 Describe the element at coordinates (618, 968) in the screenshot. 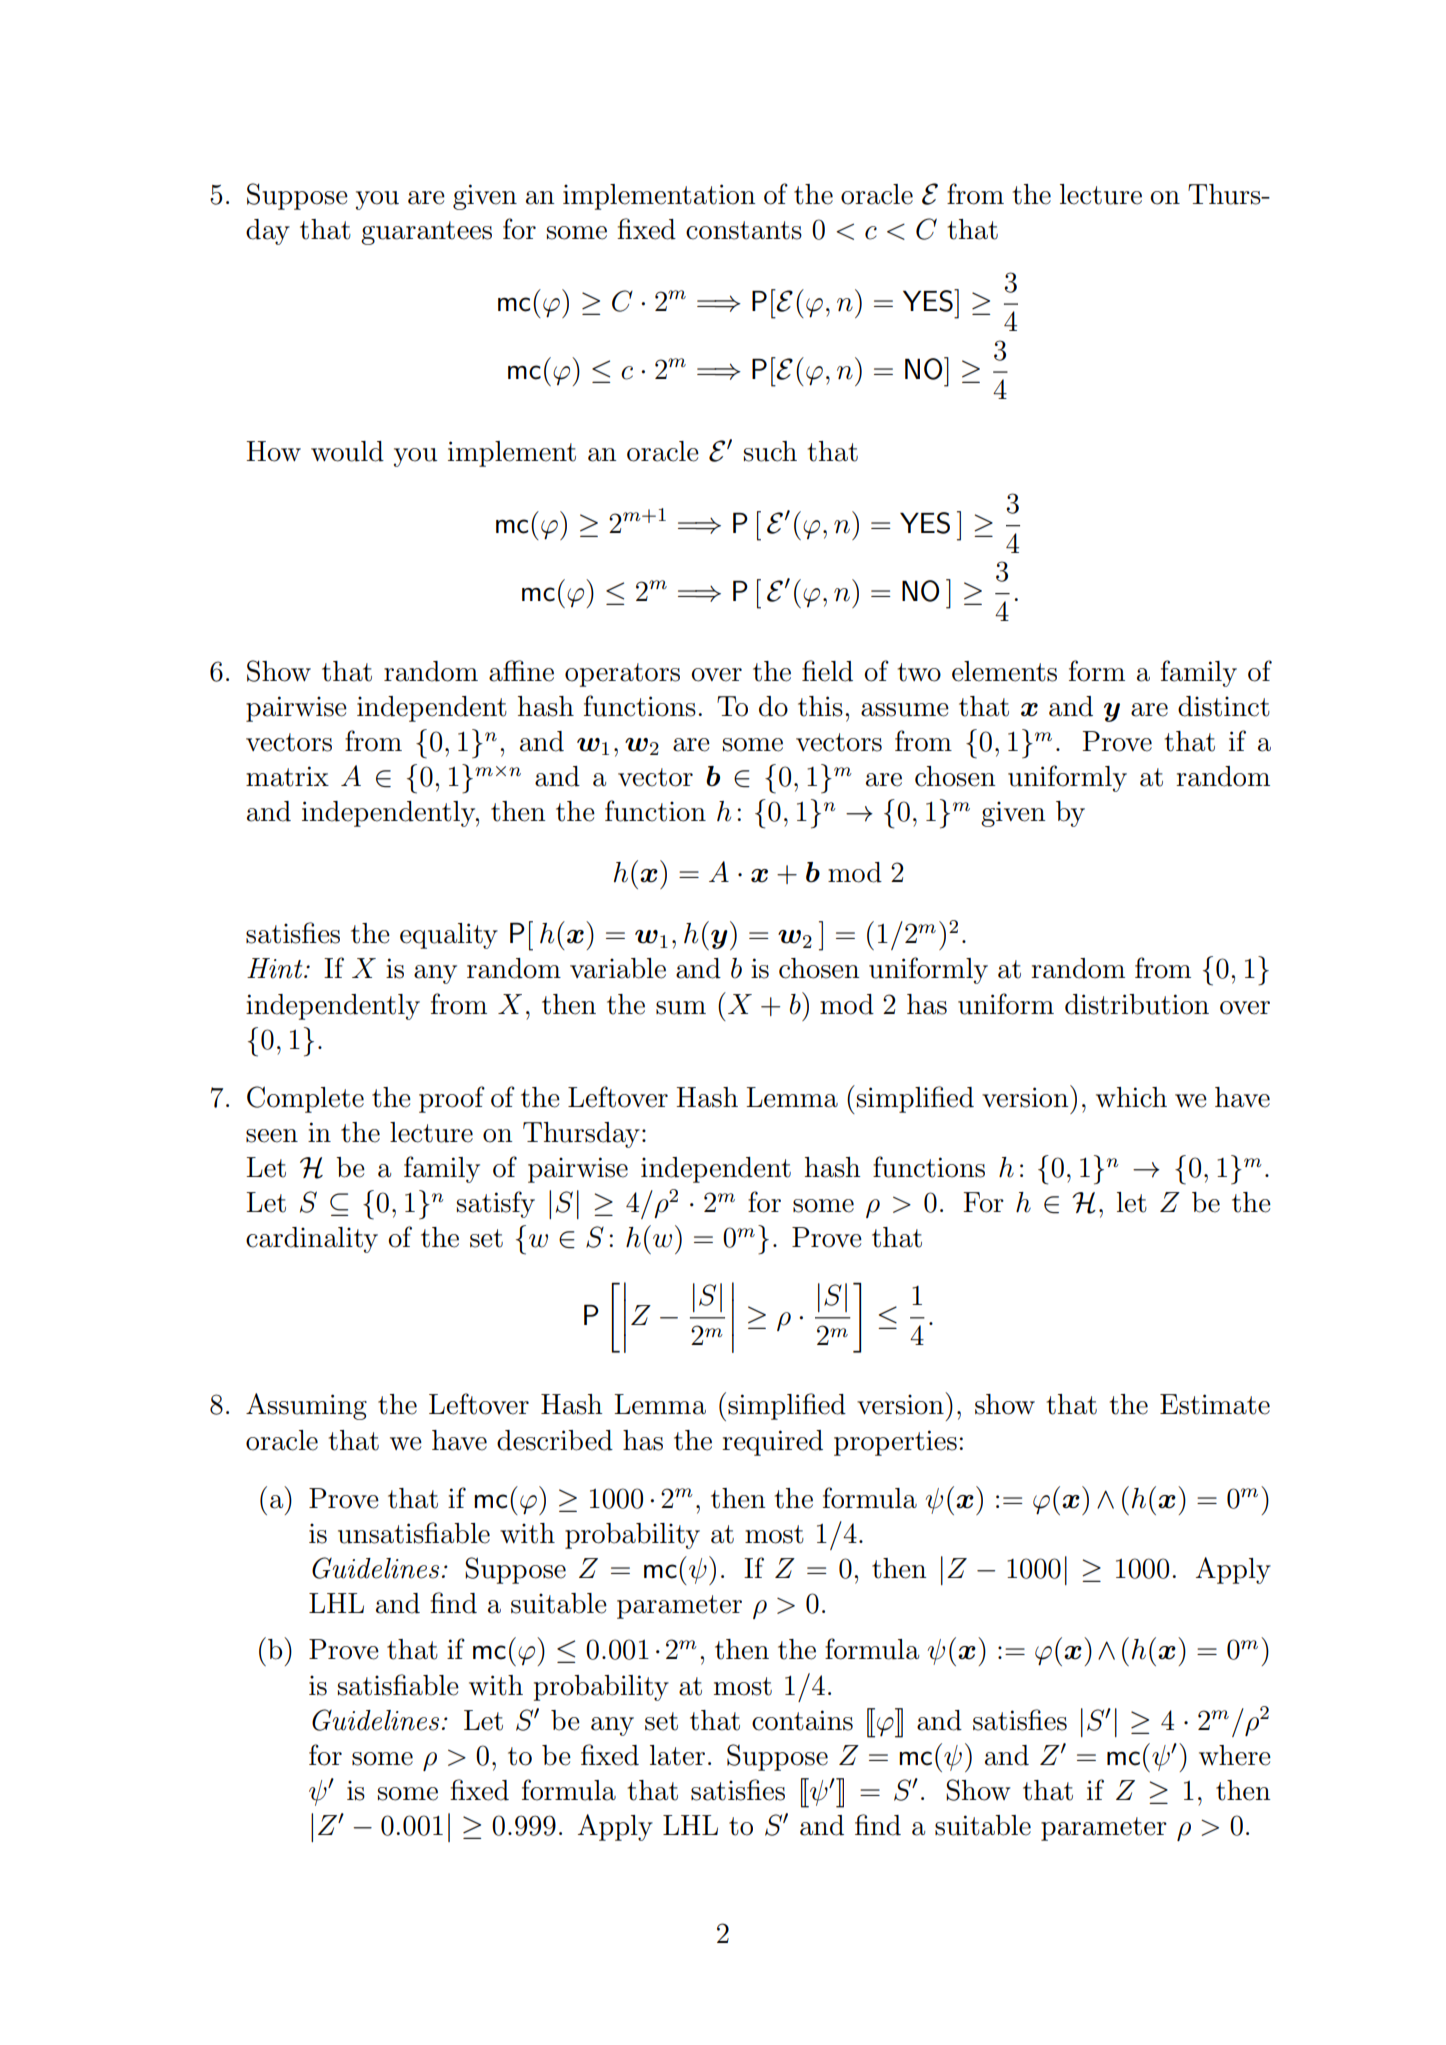

I see `variable` at that location.
